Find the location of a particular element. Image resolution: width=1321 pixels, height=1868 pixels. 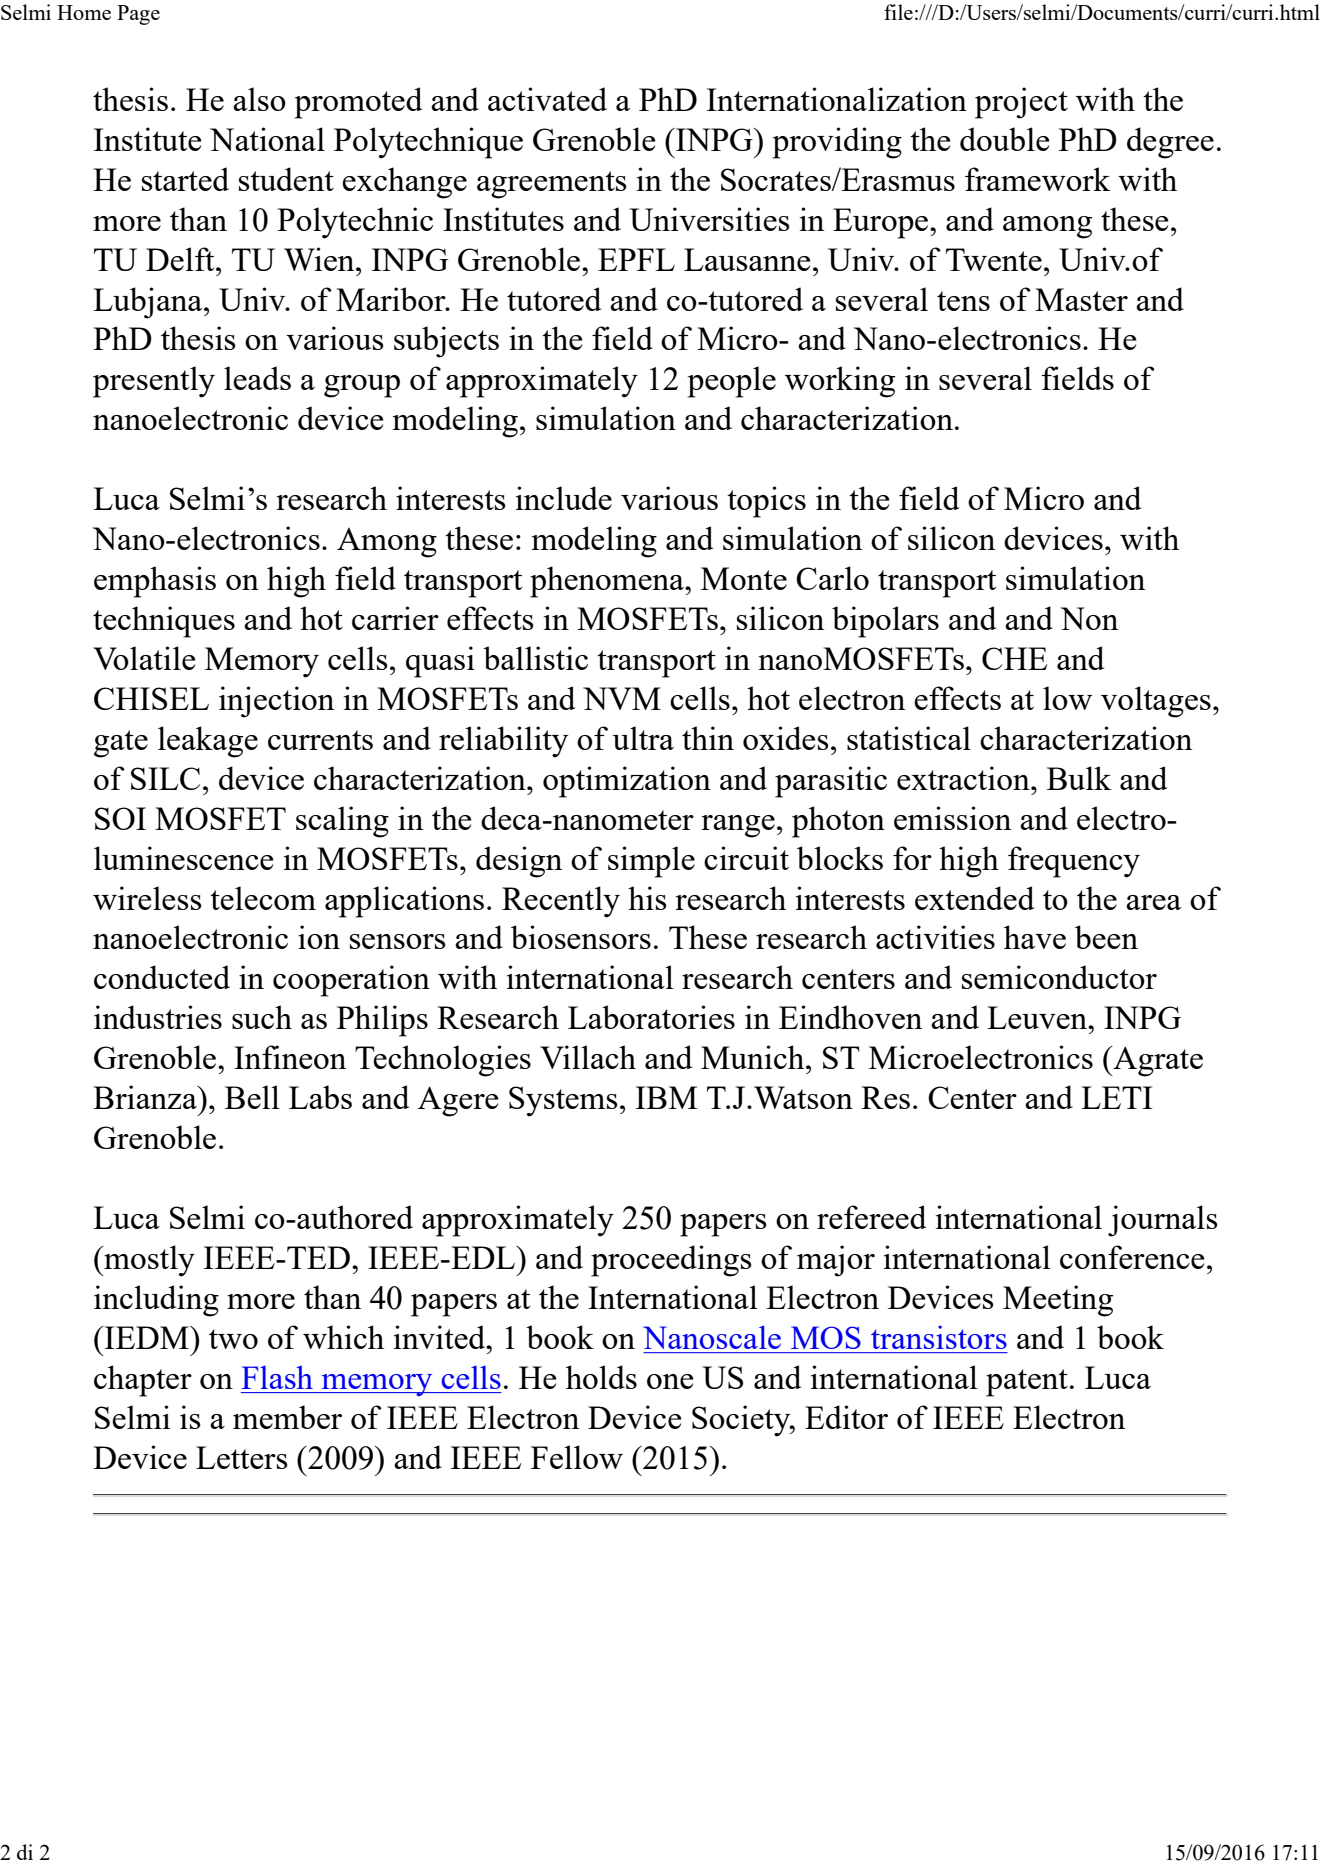

Letters is located at coordinates (242, 1457).
